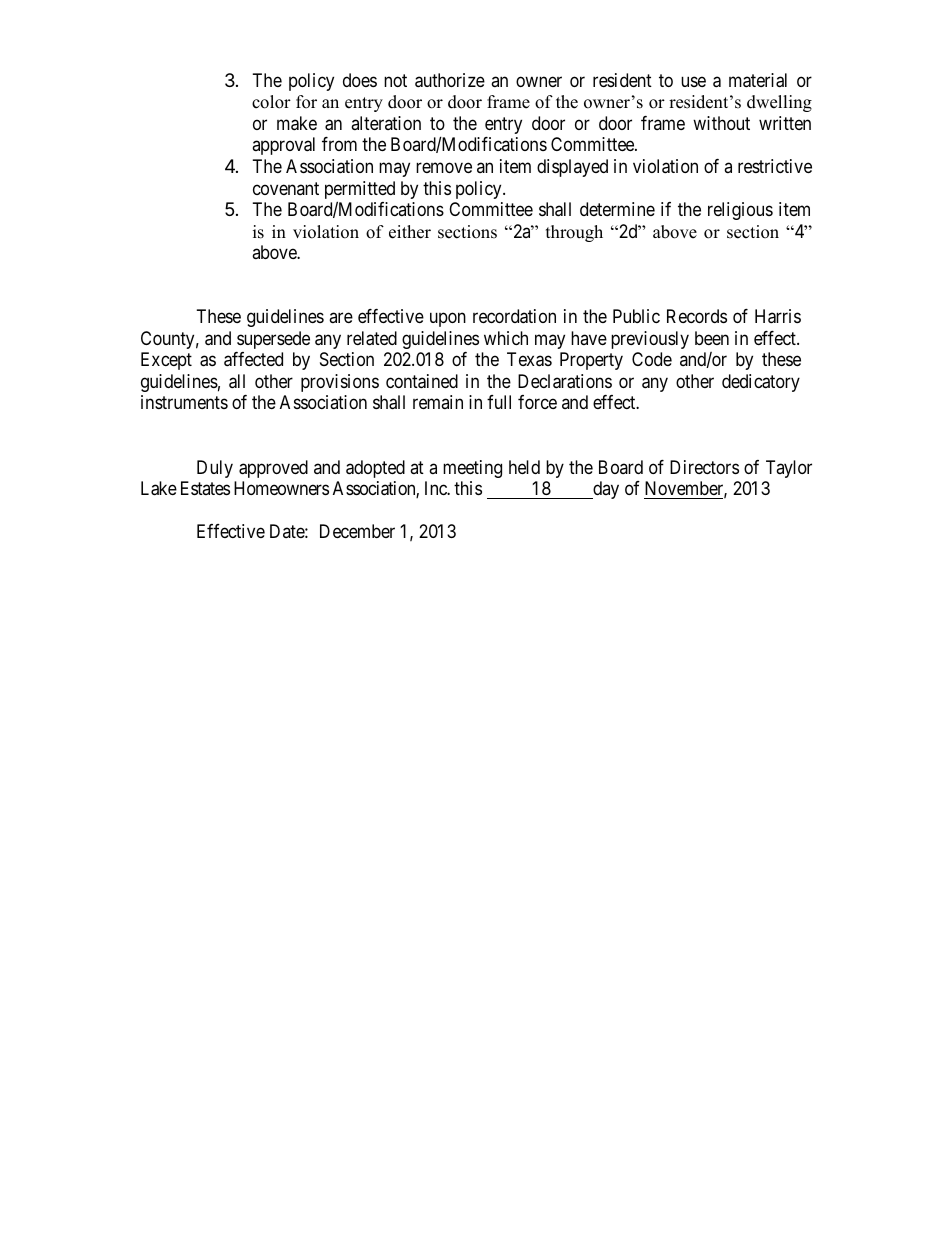  What do you see at coordinates (271, 102) in the page?
I see `color` at bounding box center [271, 102].
